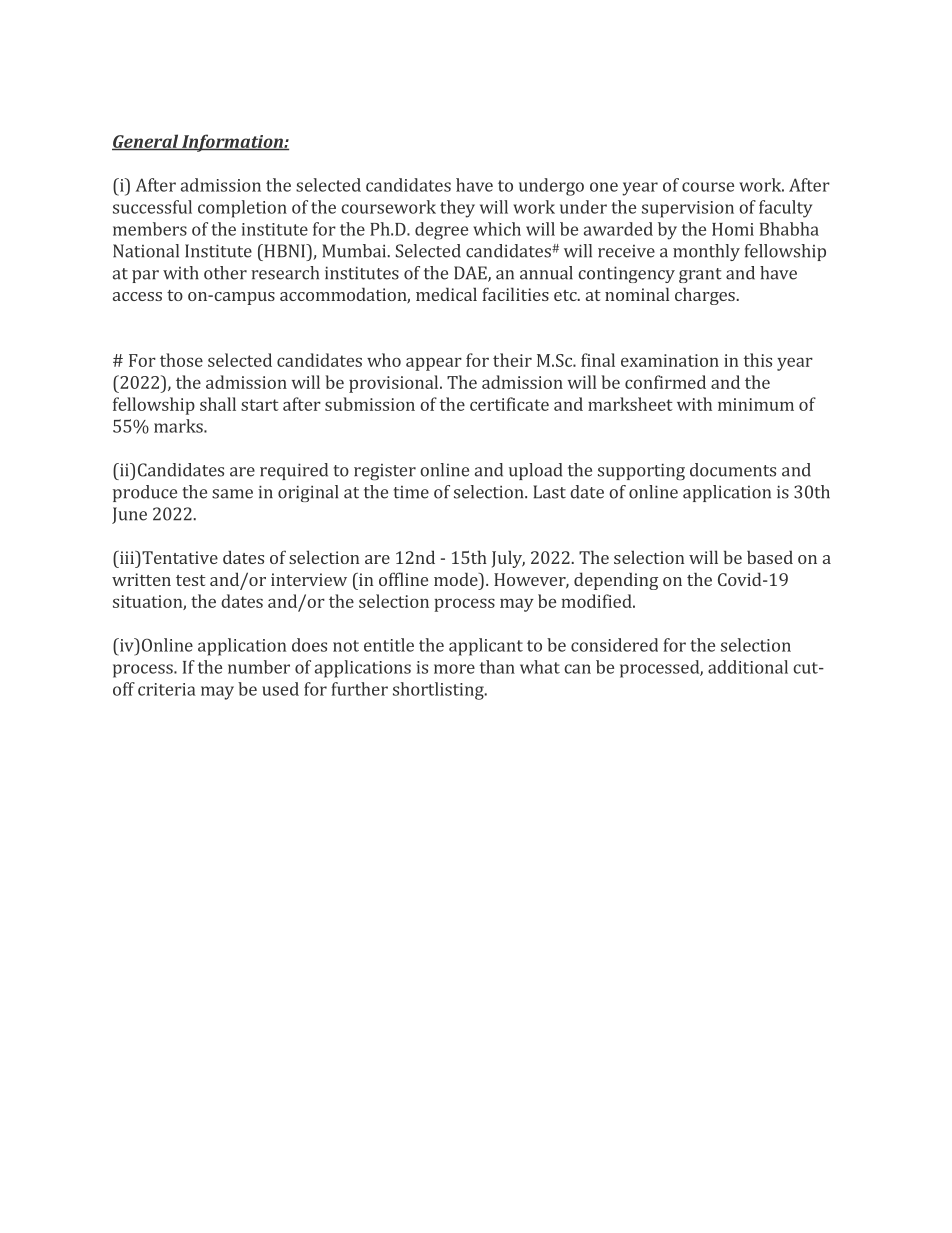 The image size is (952, 1233). Describe the element at coordinates (457, 209) in the screenshot. I see `they` at that location.
